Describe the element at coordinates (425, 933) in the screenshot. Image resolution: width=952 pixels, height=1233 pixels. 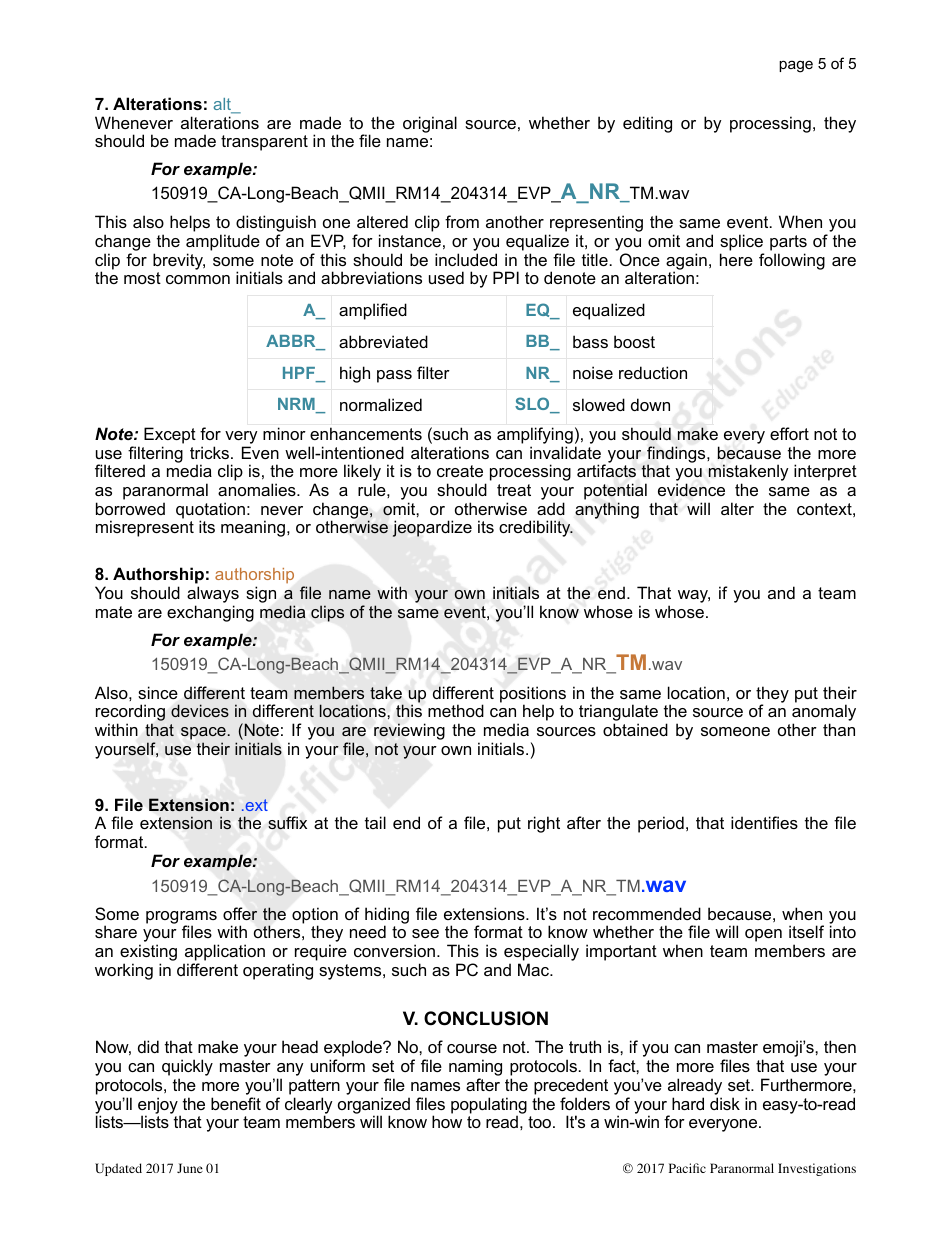
I see `see` at that location.
